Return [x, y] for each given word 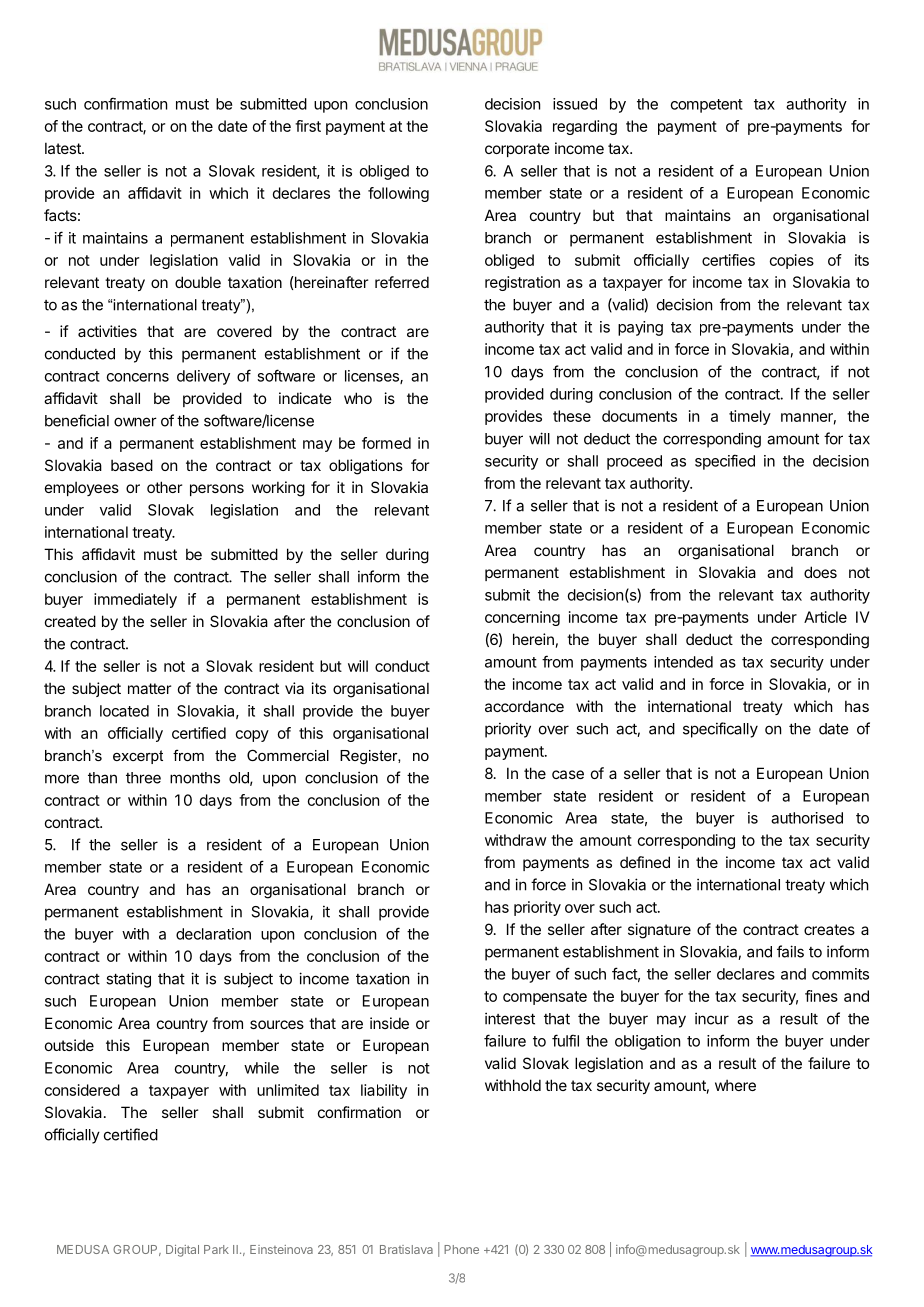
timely [750, 417]
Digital [182, 1251]
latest [64, 148]
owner [135, 422]
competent [707, 106]
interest [510, 1018]
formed [386, 443]
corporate [517, 150]
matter [149, 688]
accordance [524, 706]
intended [683, 662]
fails [790, 951]
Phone [461, 1249]
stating [128, 980]
